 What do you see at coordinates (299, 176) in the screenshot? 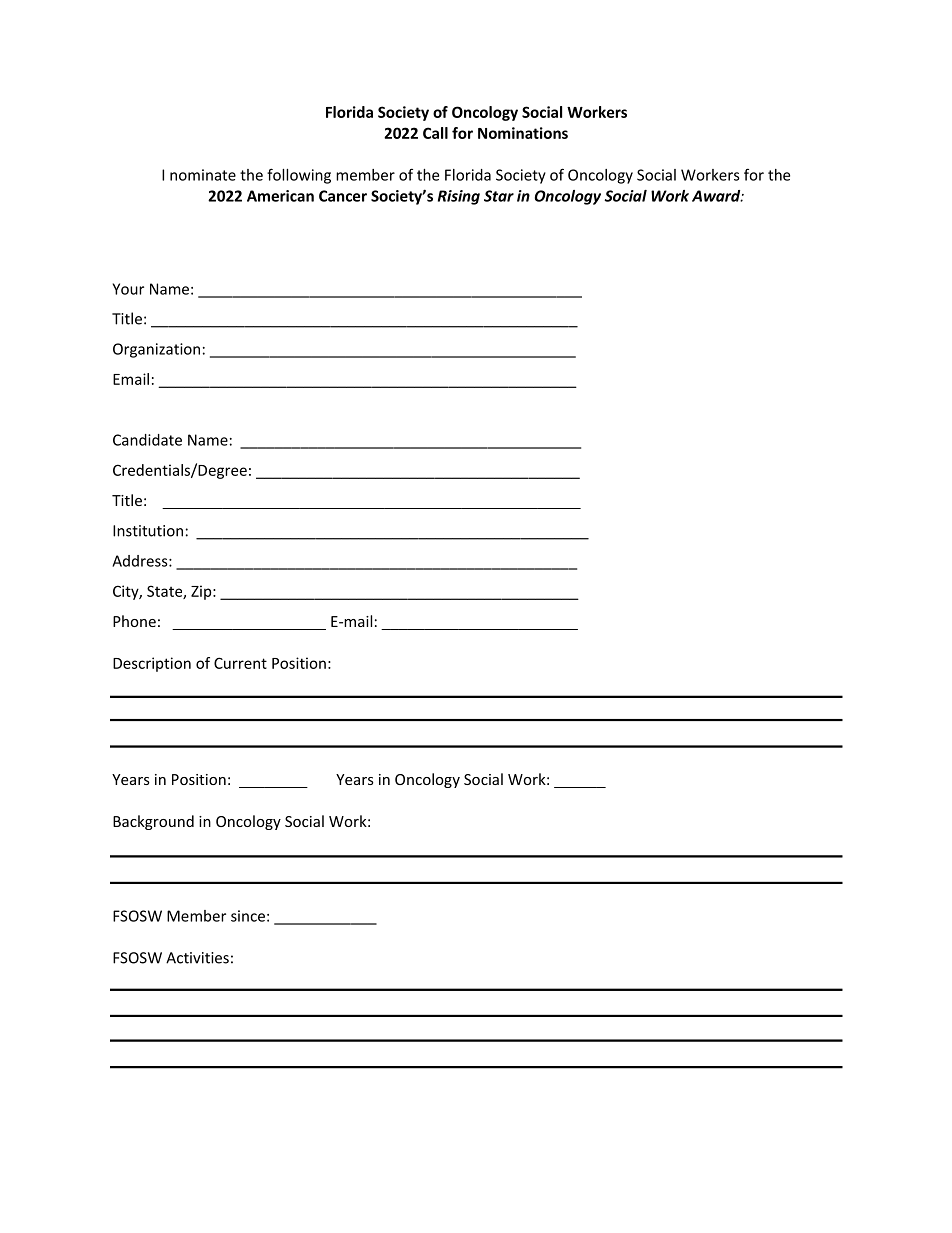
I see `following` at bounding box center [299, 176].
